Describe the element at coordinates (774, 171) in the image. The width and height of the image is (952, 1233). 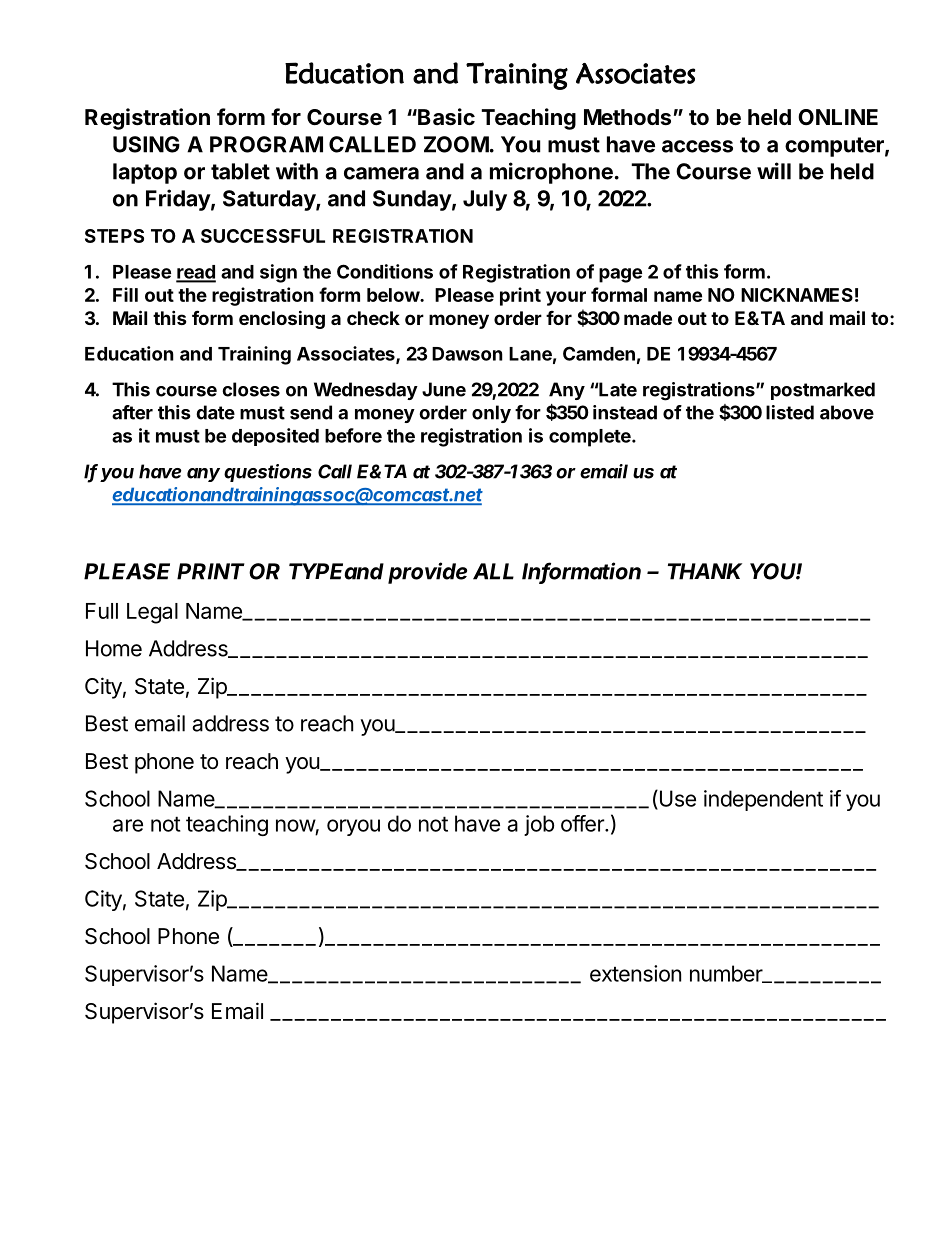
I see `will` at that location.
